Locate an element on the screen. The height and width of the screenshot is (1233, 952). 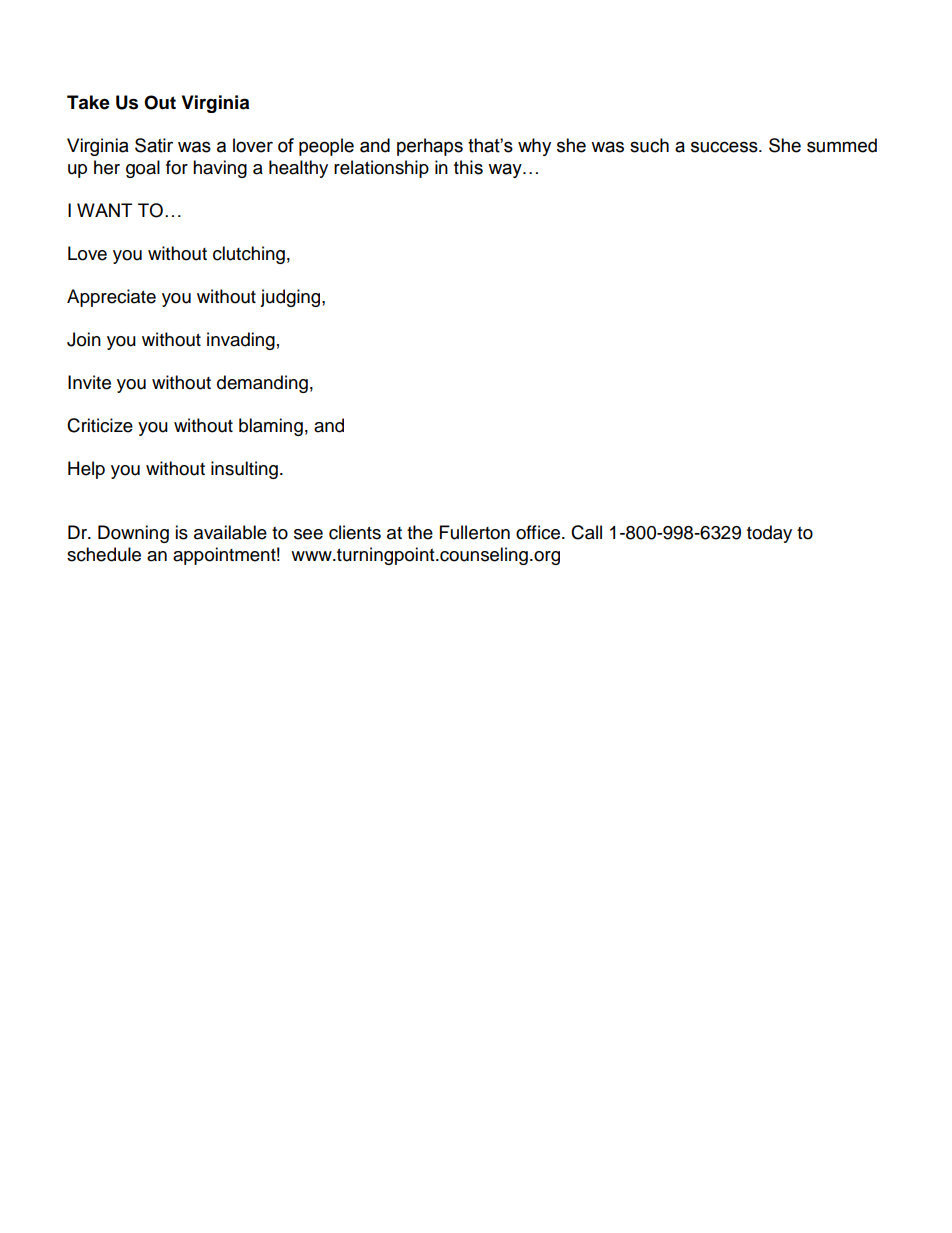
Downing is located at coordinates (133, 534).
